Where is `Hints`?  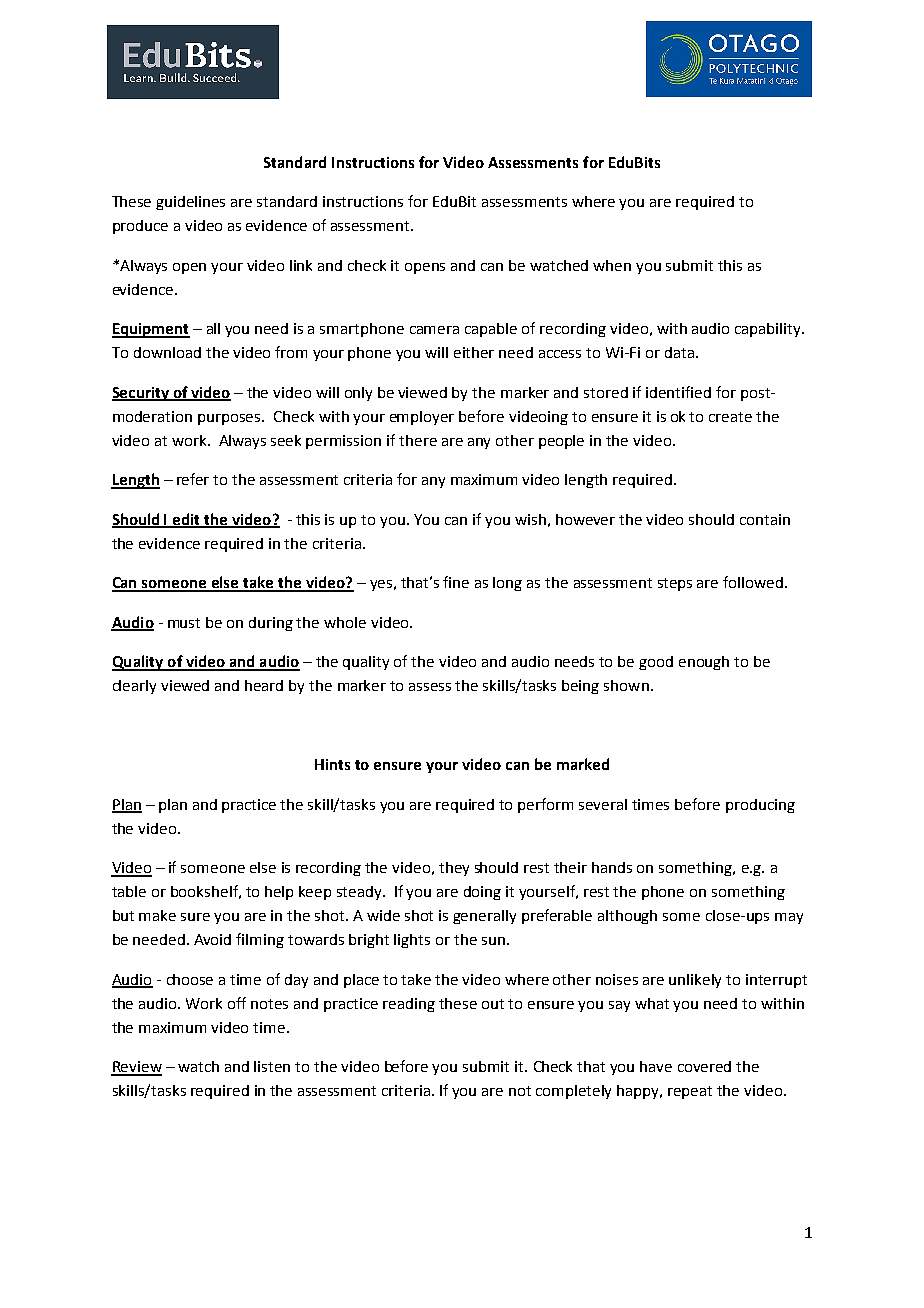 Hints is located at coordinates (332, 764).
